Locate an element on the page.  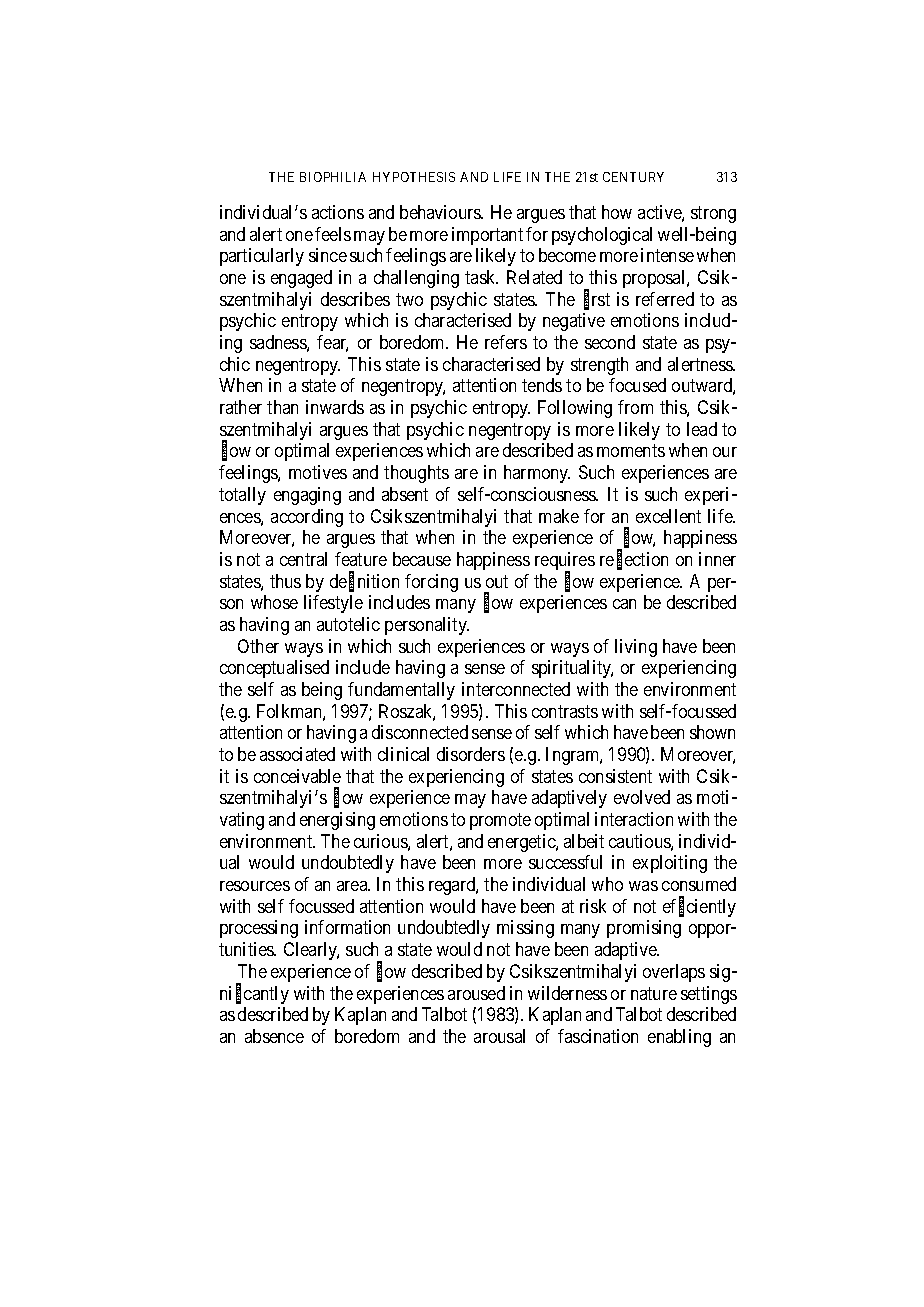
thus is located at coordinates (285, 581).
